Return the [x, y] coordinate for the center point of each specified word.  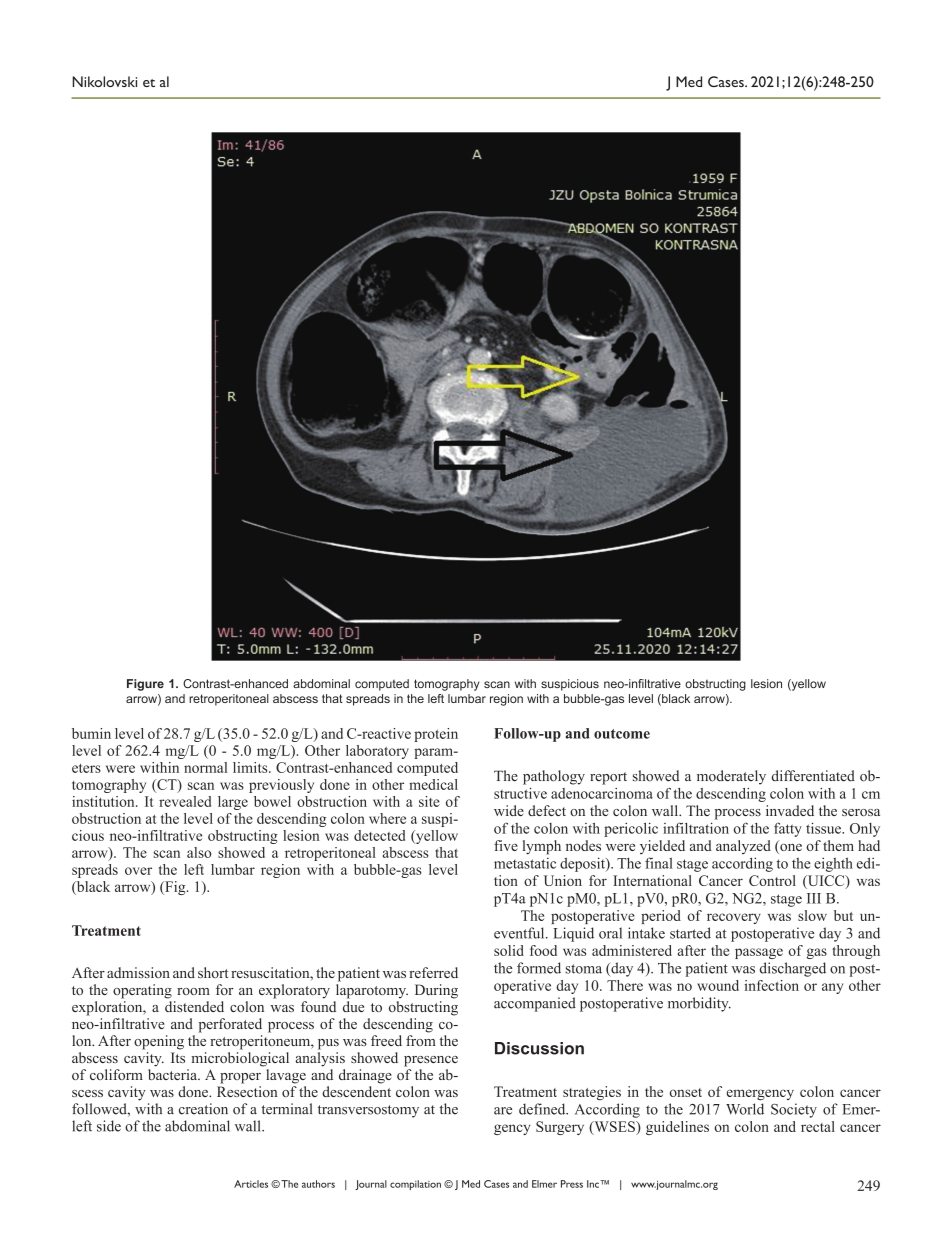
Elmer [544, 1184]
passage [759, 953]
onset [686, 1092]
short [213, 972]
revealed [185, 801]
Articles [251, 1184]
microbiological [240, 1059]
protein [436, 735]
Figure [145, 685]
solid [509, 950]
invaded [790, 810]
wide [509, 810]
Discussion [539, 1048]
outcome [622, 734]
